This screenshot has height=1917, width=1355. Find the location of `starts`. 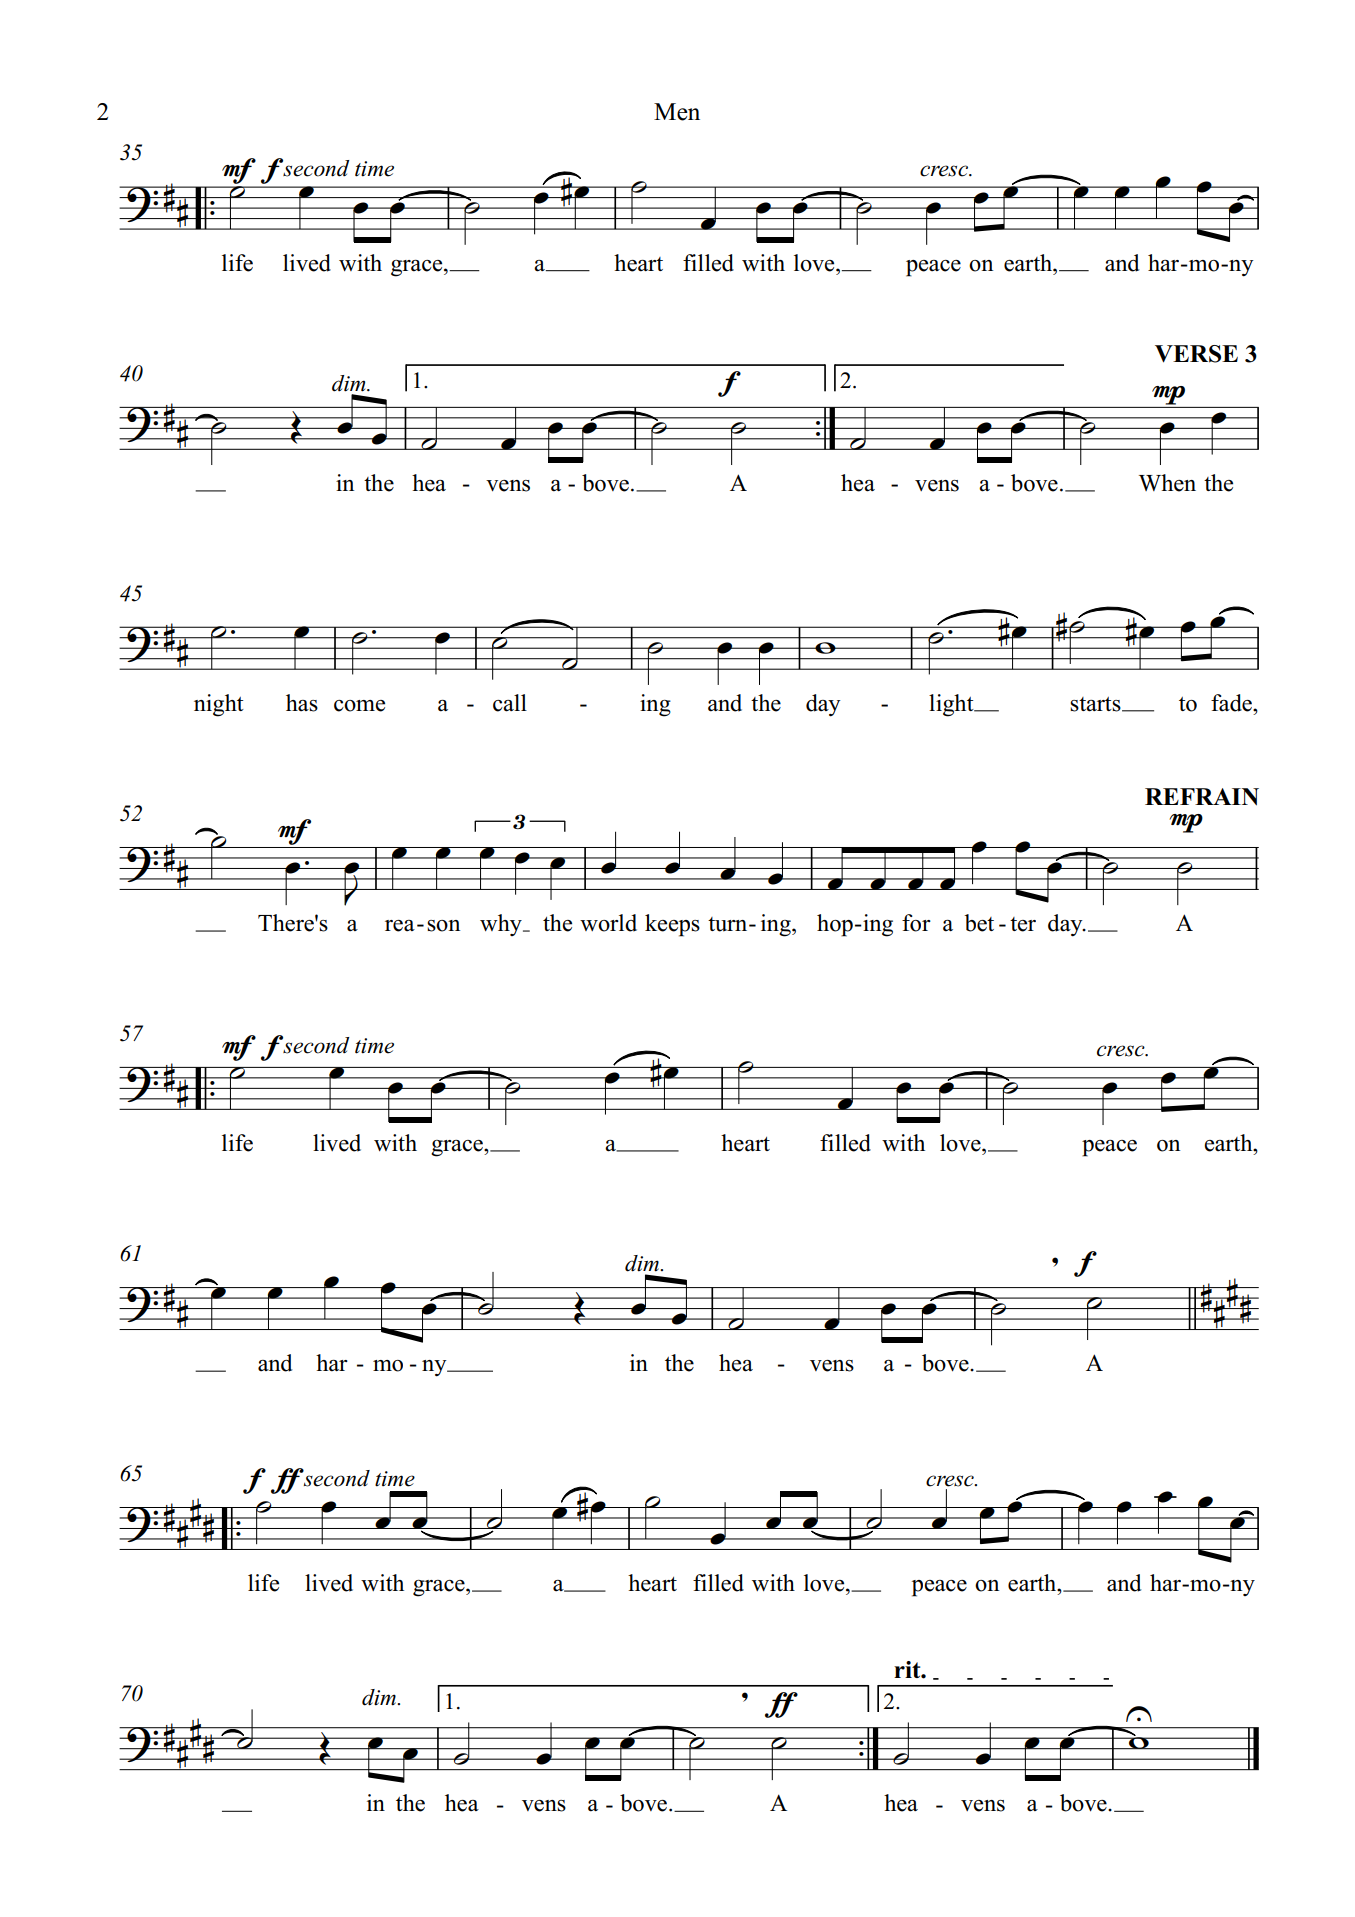

starts is located at coordinates (1096, 704).
